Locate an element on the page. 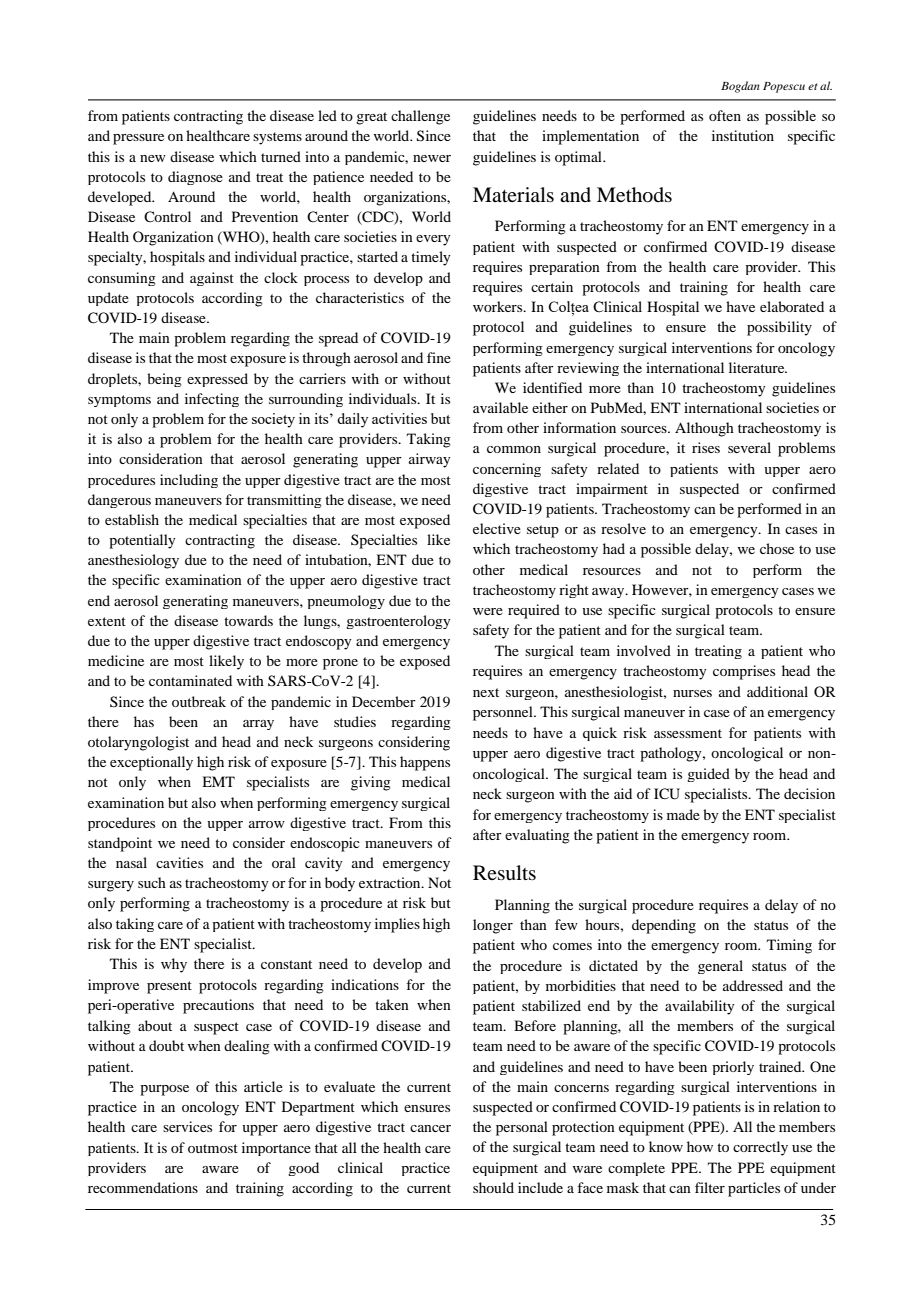  services is located at coordinates (187, 1126).
